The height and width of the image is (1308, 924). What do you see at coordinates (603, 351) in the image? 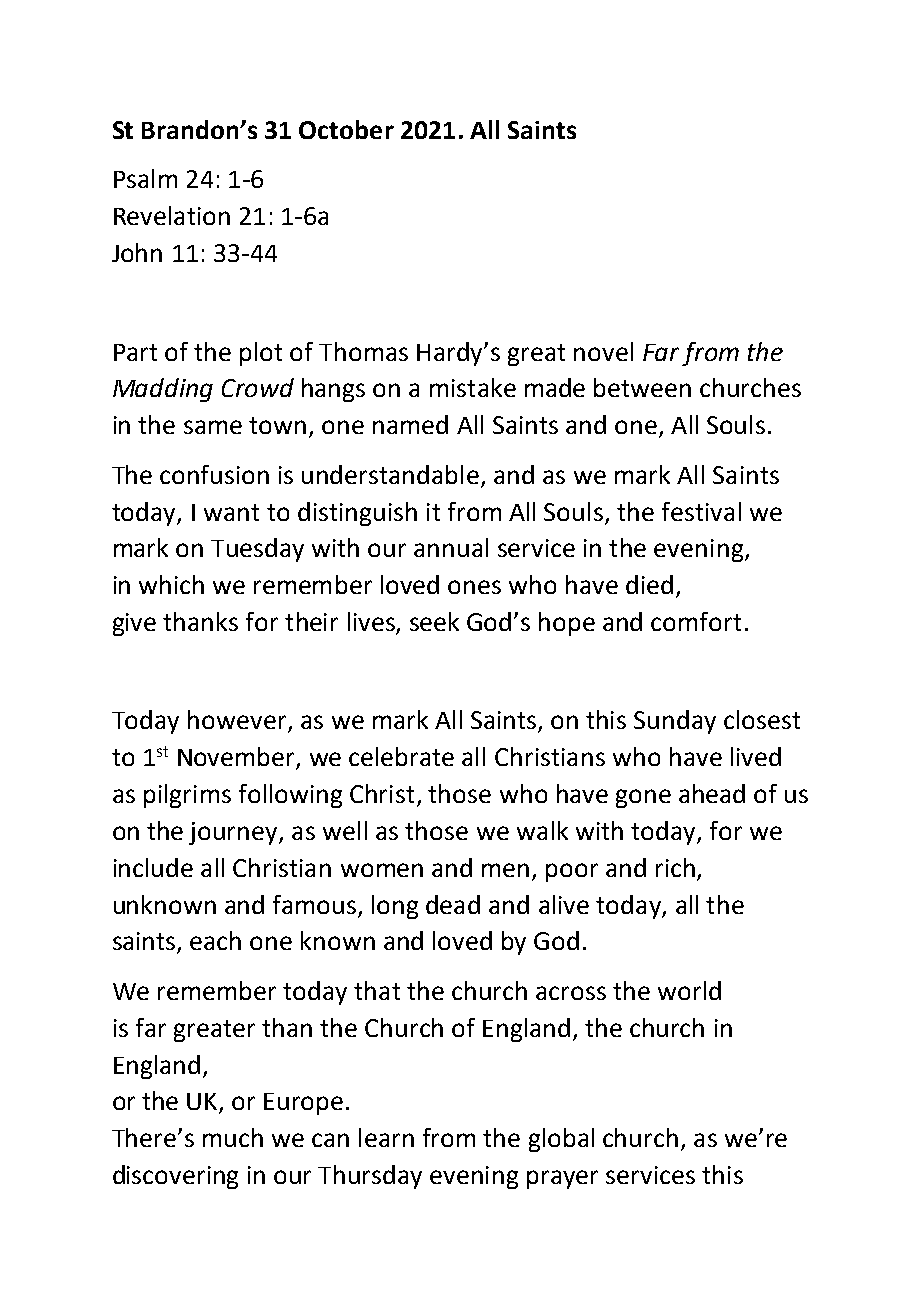
I see `novel` at bounding box center [603, 351].
